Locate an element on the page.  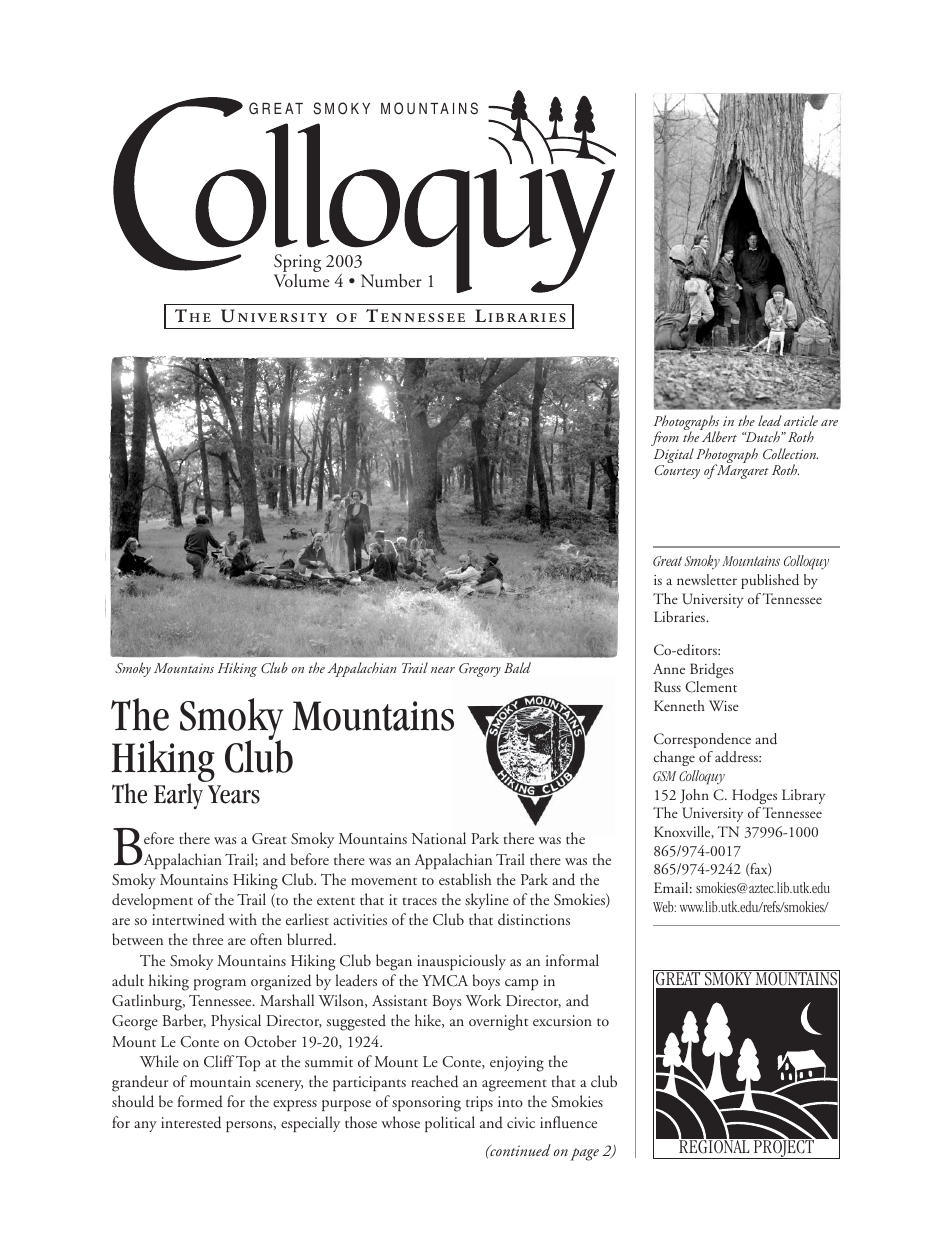
National is located at coordinates (439, 838).
